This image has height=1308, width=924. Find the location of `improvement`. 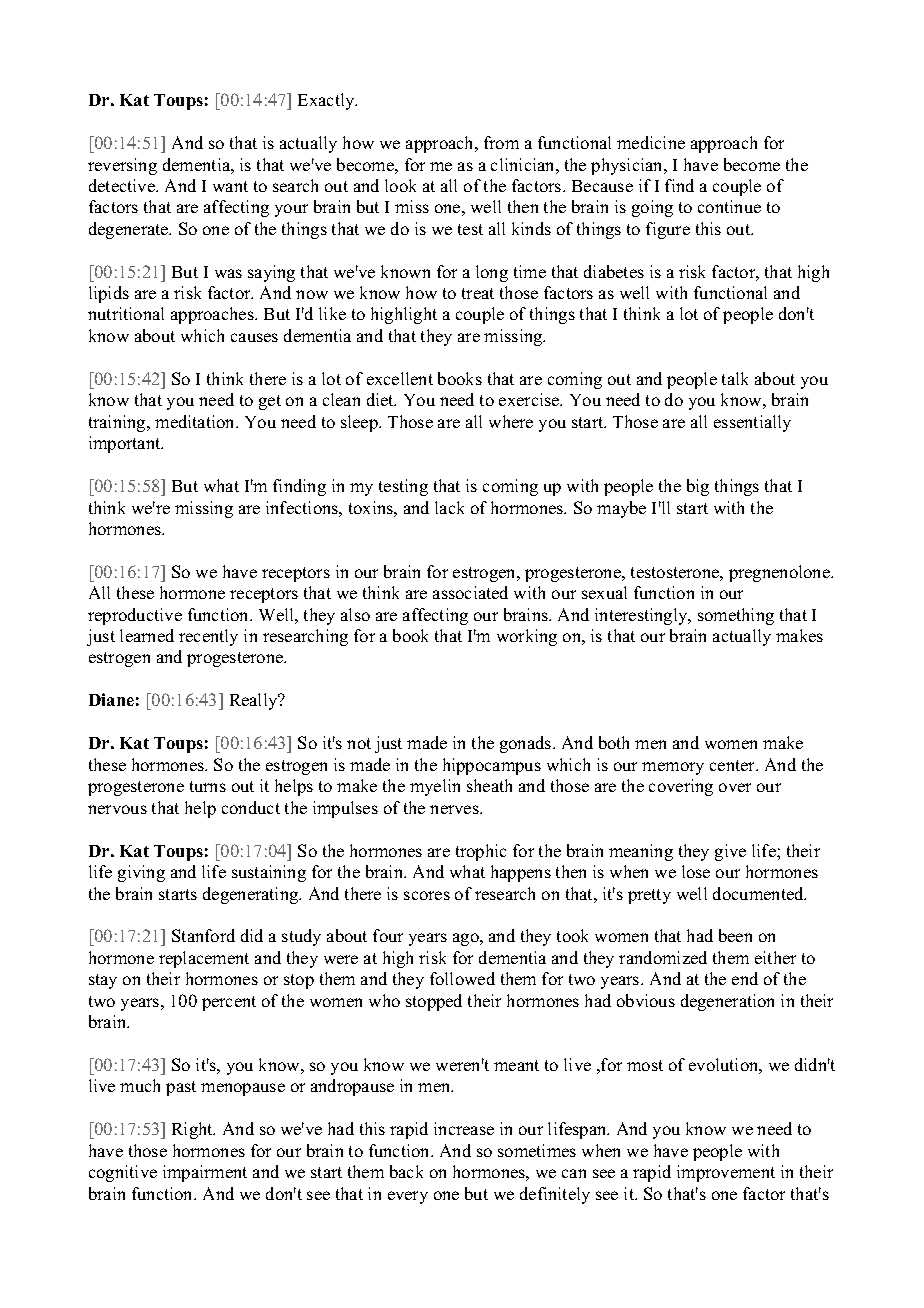

improvement is located at coordinates (726, 1173).
